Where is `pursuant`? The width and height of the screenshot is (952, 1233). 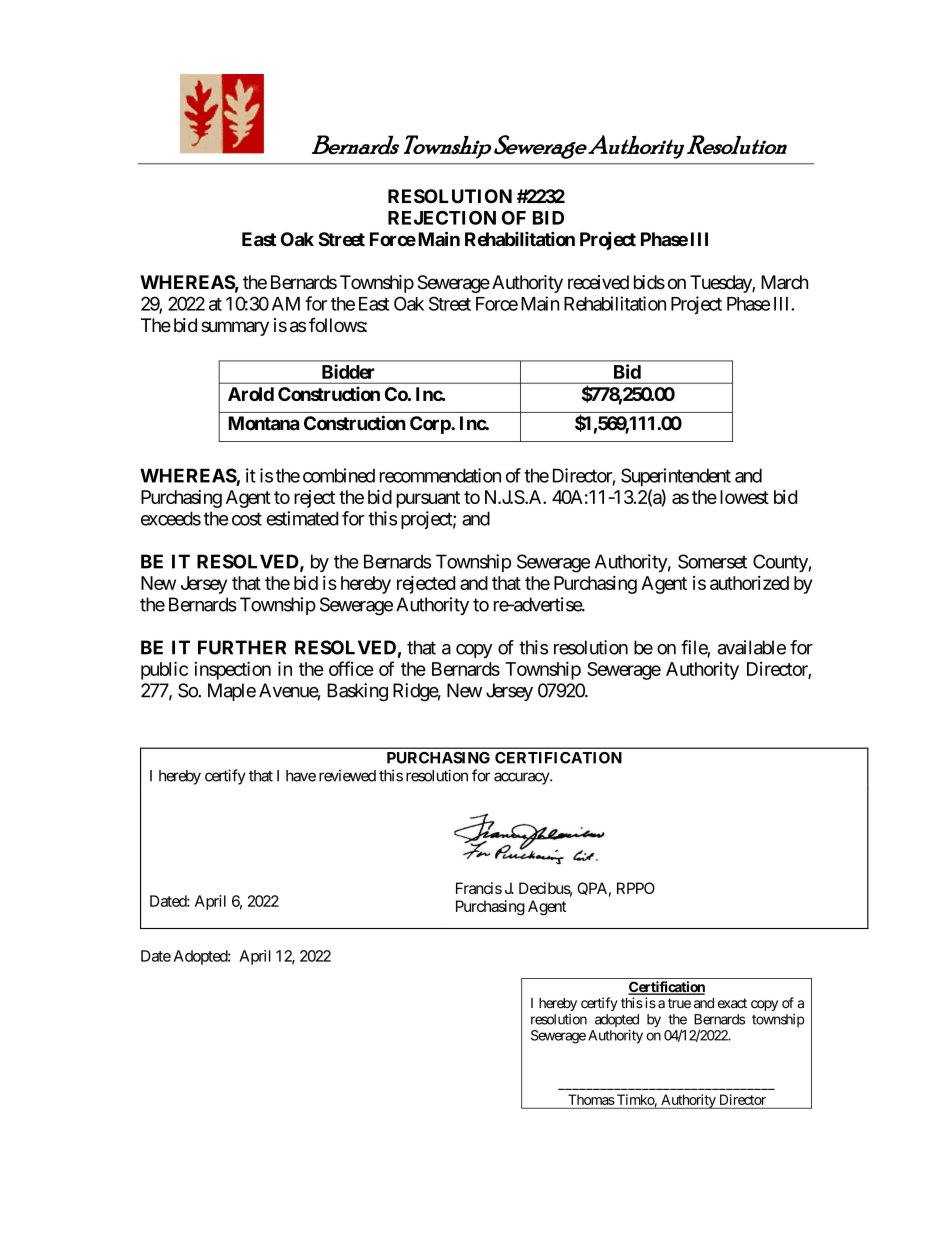 pursuant is located at coordinates (428, 499).
